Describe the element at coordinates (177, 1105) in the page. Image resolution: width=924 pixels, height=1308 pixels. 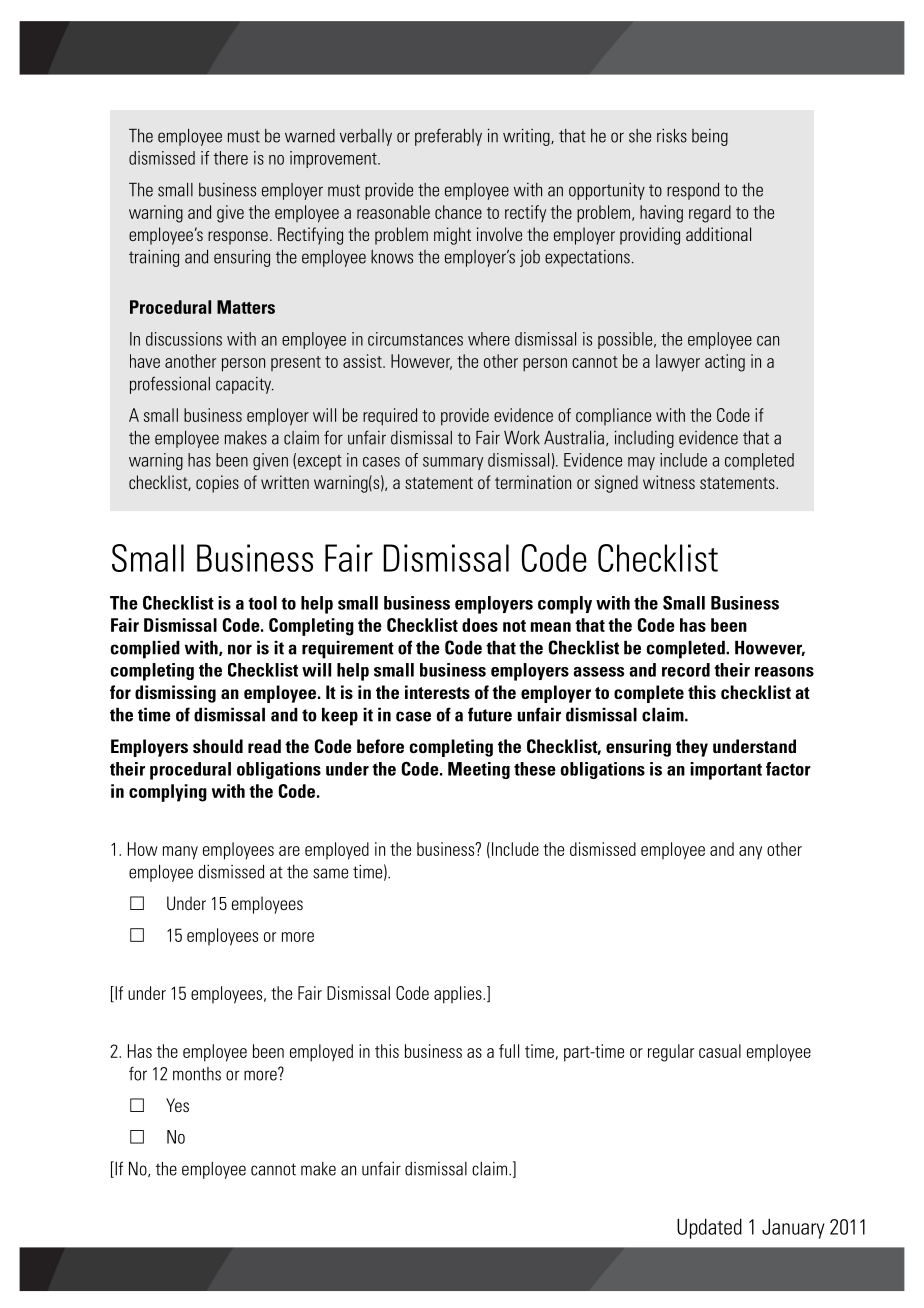
I see `Yes` at that location.
